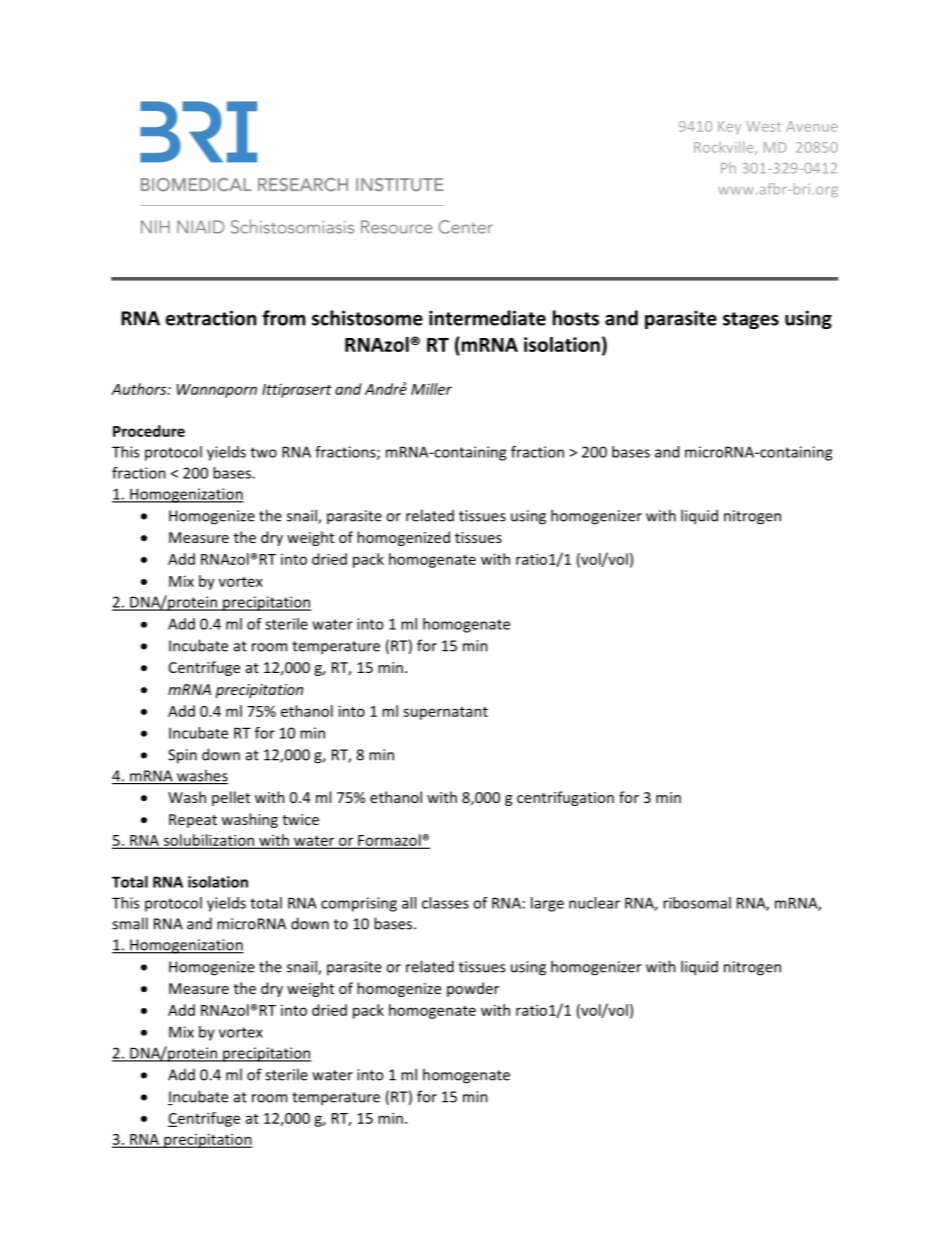 Image resolution: width=952 pixels, height=1233 pixels. Describe the element at coordinates (729, 128) in the screenshot. I see `Key` at that location.
